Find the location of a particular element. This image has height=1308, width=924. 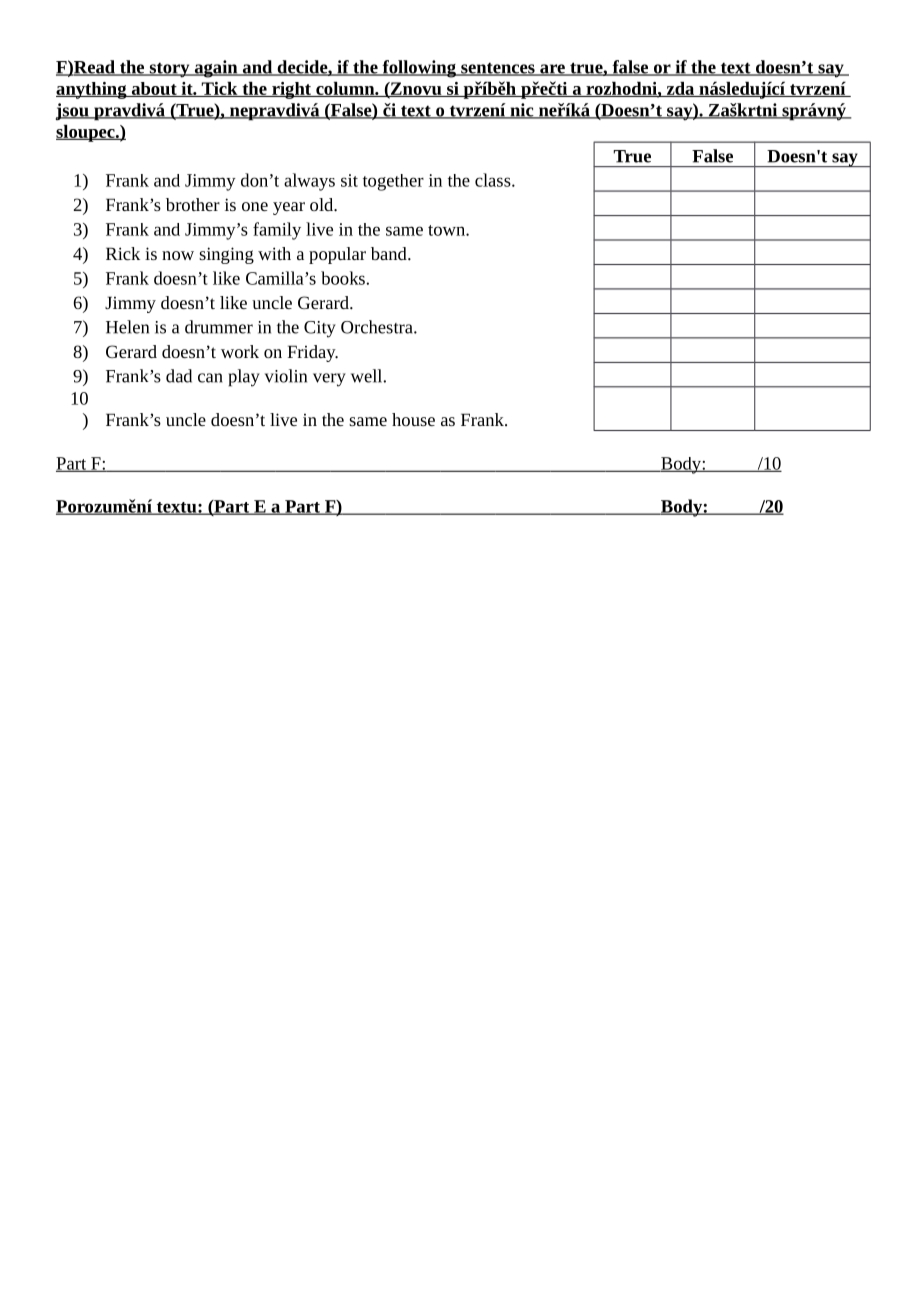

story is located at coordinates (169, 70).
